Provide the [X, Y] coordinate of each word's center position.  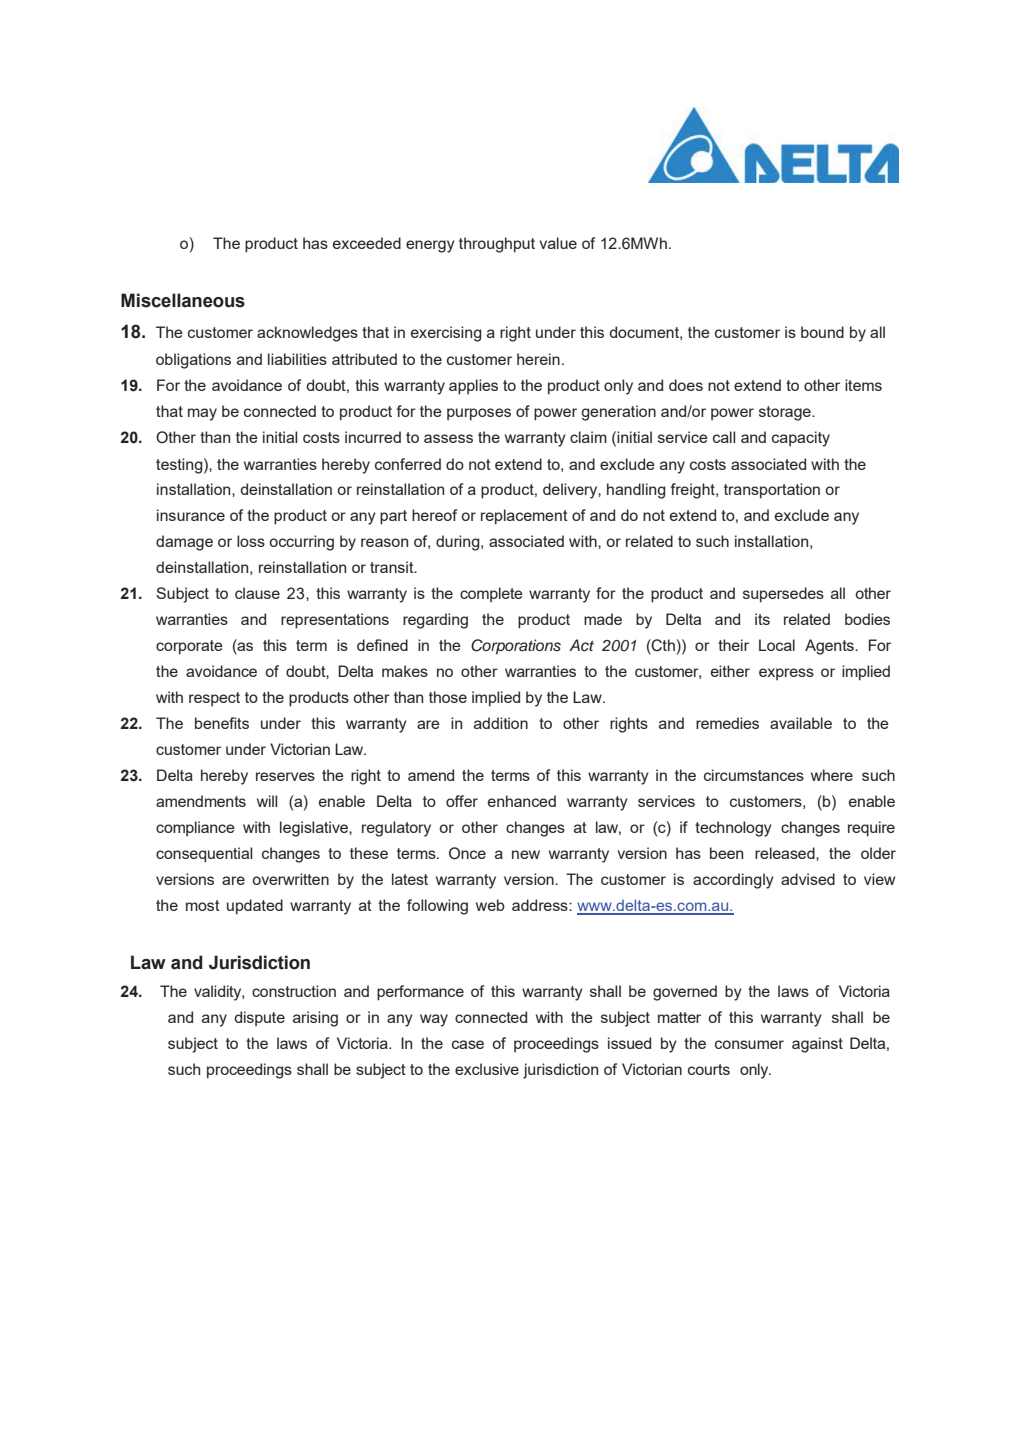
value [558, 243]
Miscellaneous [183, 300]
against [817, 1045]
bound [822, 332]
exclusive [487, 1069]
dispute [259, 1018]
